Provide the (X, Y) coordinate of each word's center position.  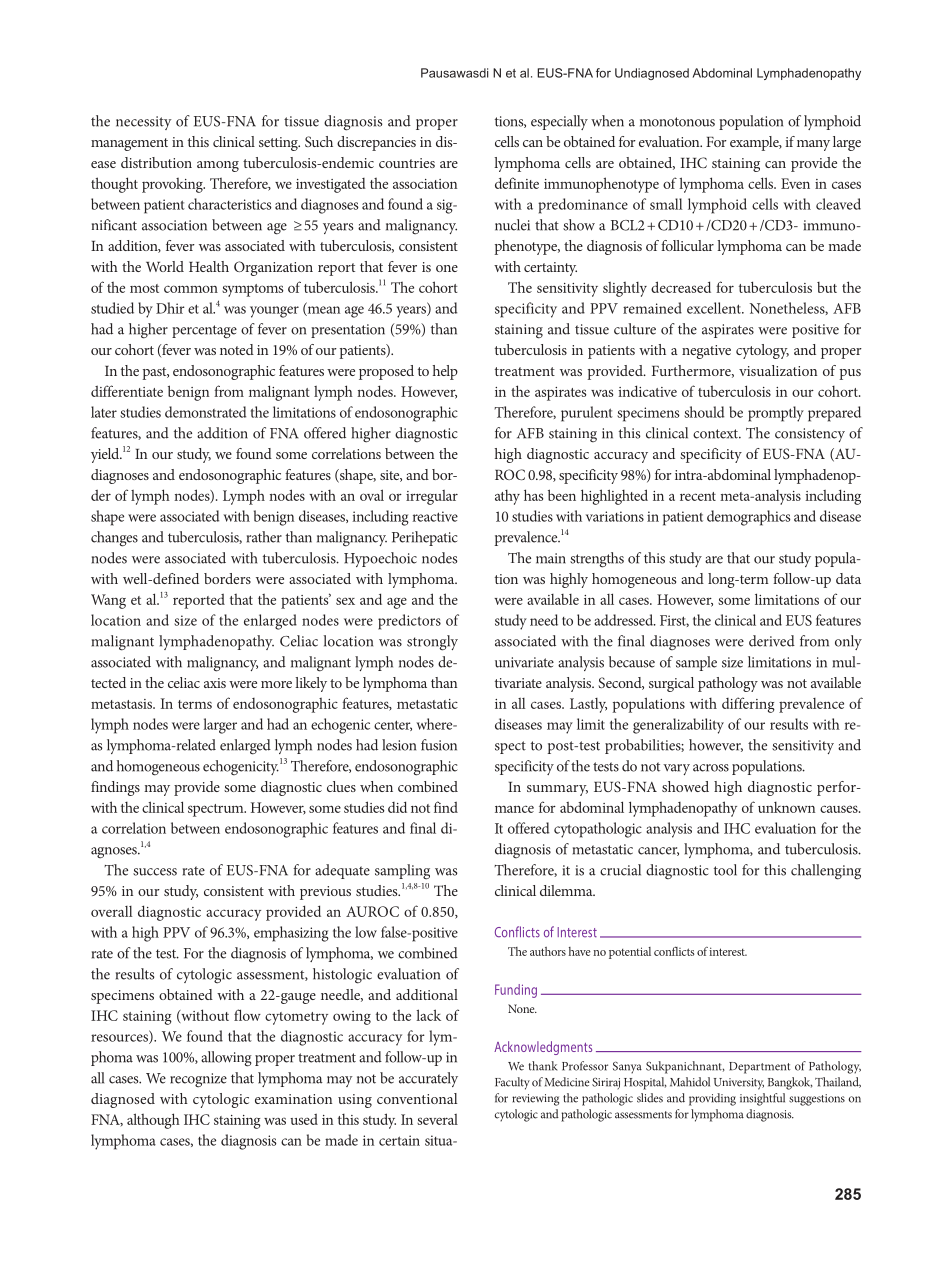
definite (517, 183)
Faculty (512, 1083)
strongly (432, 643)
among (218, 166)
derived (772, 641)
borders (227, 578)
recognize (198, 1080)
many (813, 145)
